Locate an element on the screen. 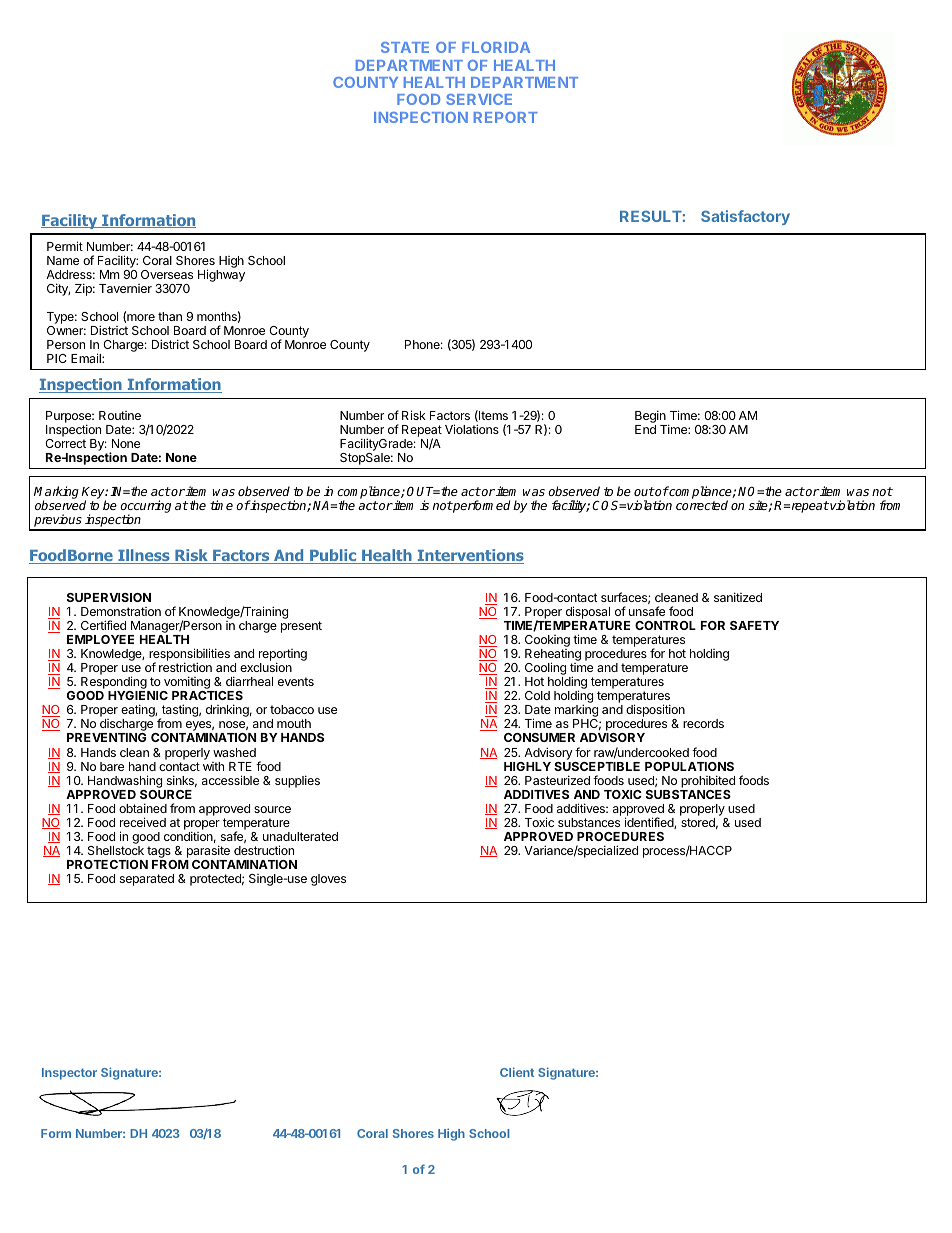  CONTROL is located at coordinates (665, 625).
